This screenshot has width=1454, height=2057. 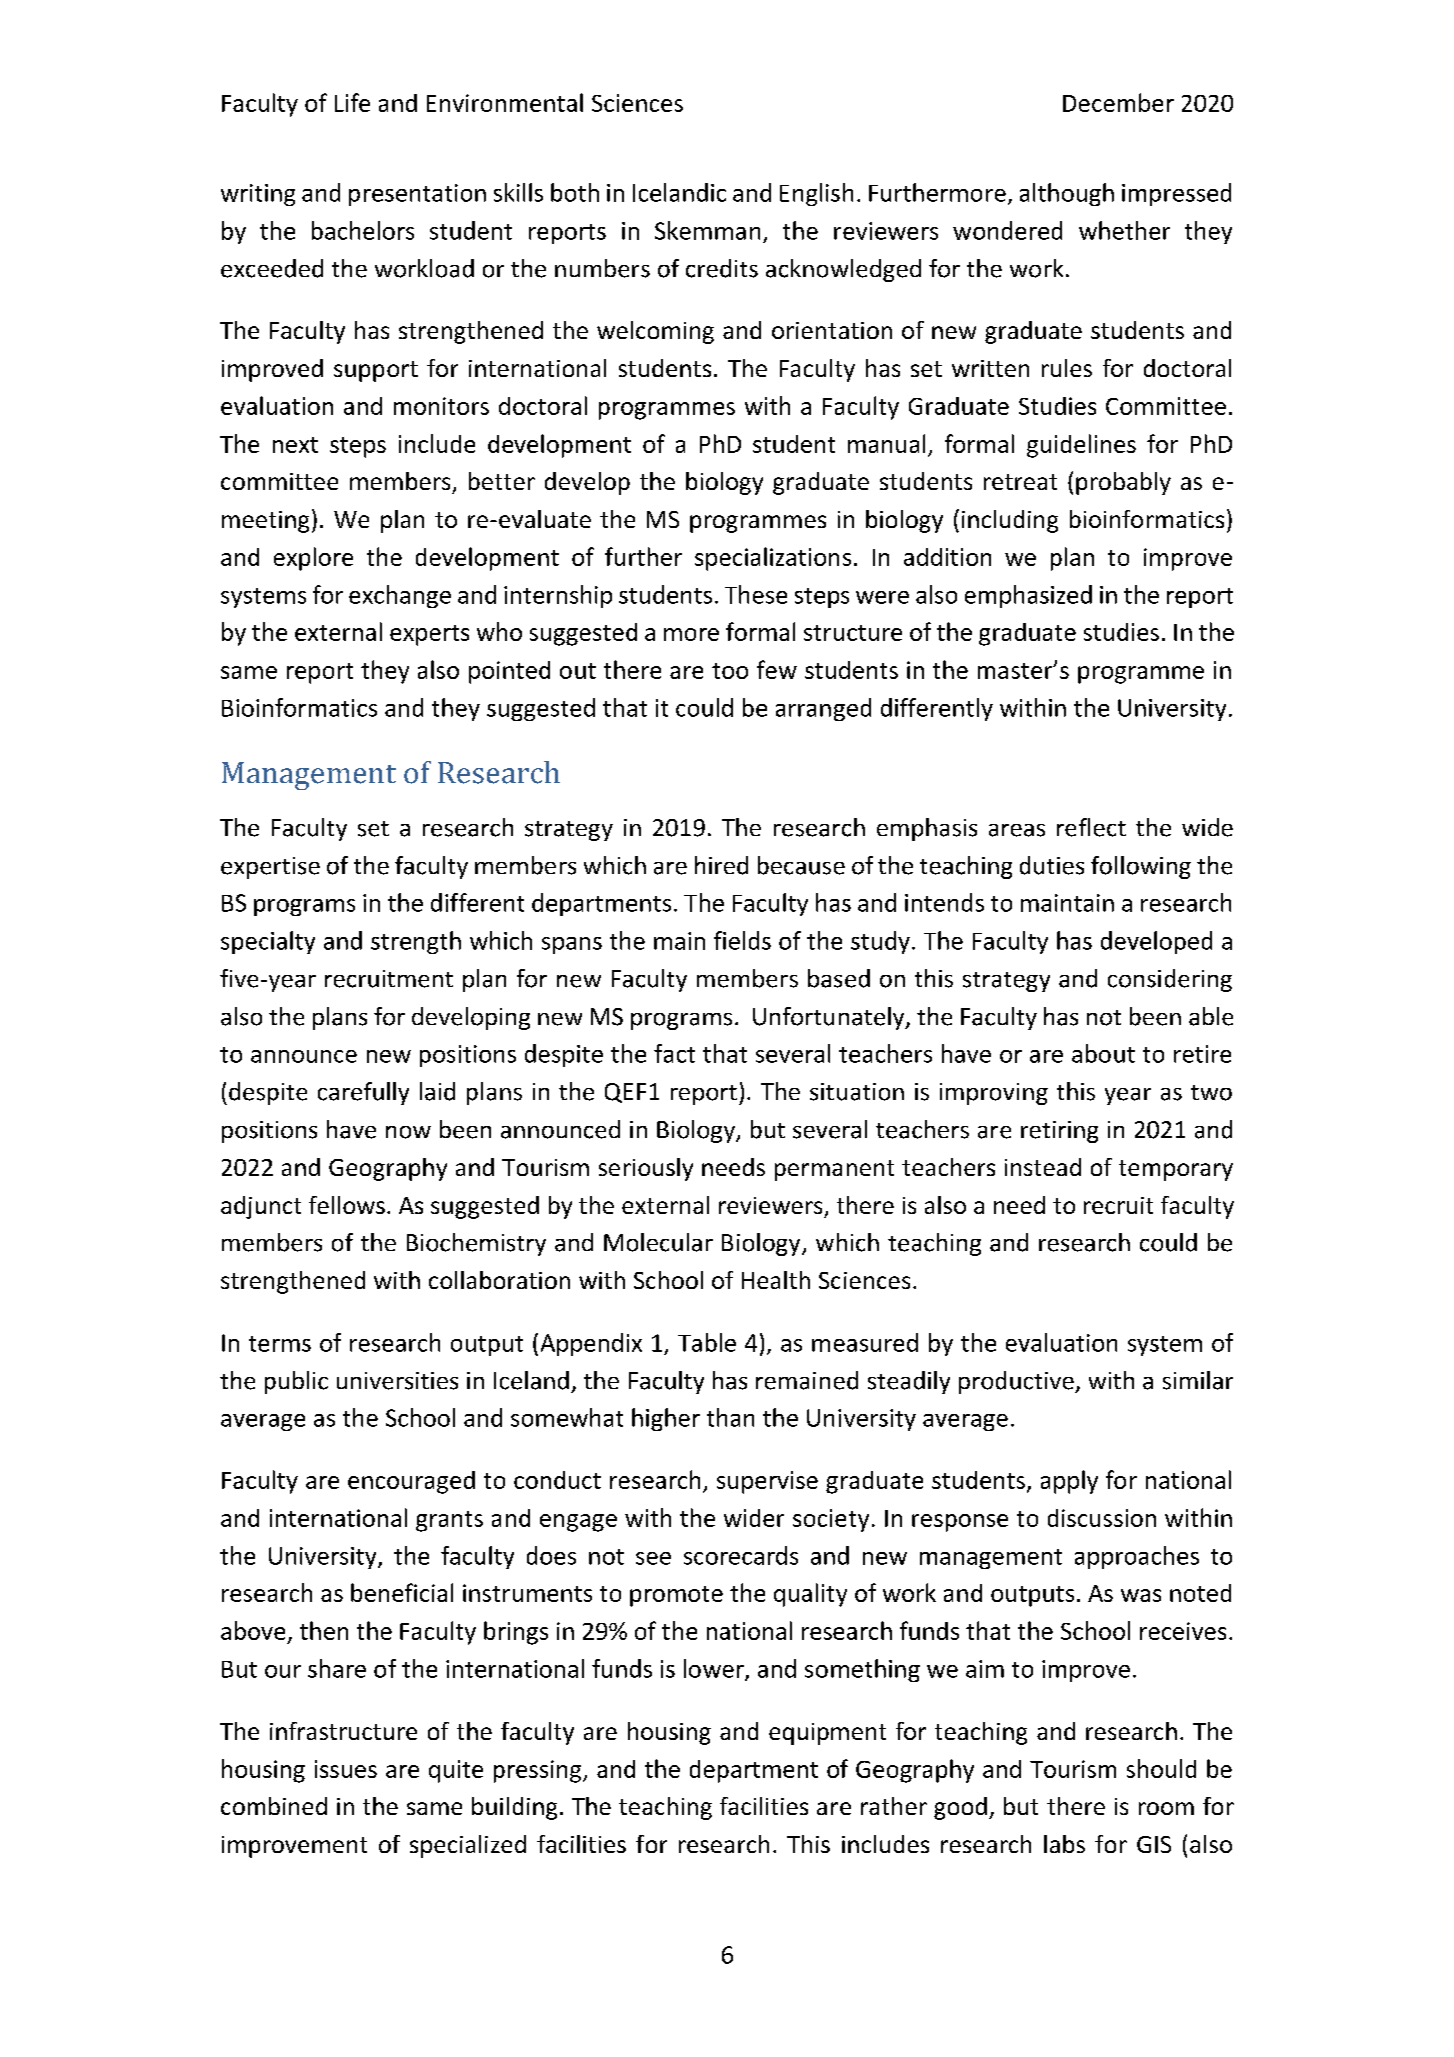 What do you see at coordinates (346, 1769) in the screenshot?
I see `issues` at bounding box center [346, 1769].
